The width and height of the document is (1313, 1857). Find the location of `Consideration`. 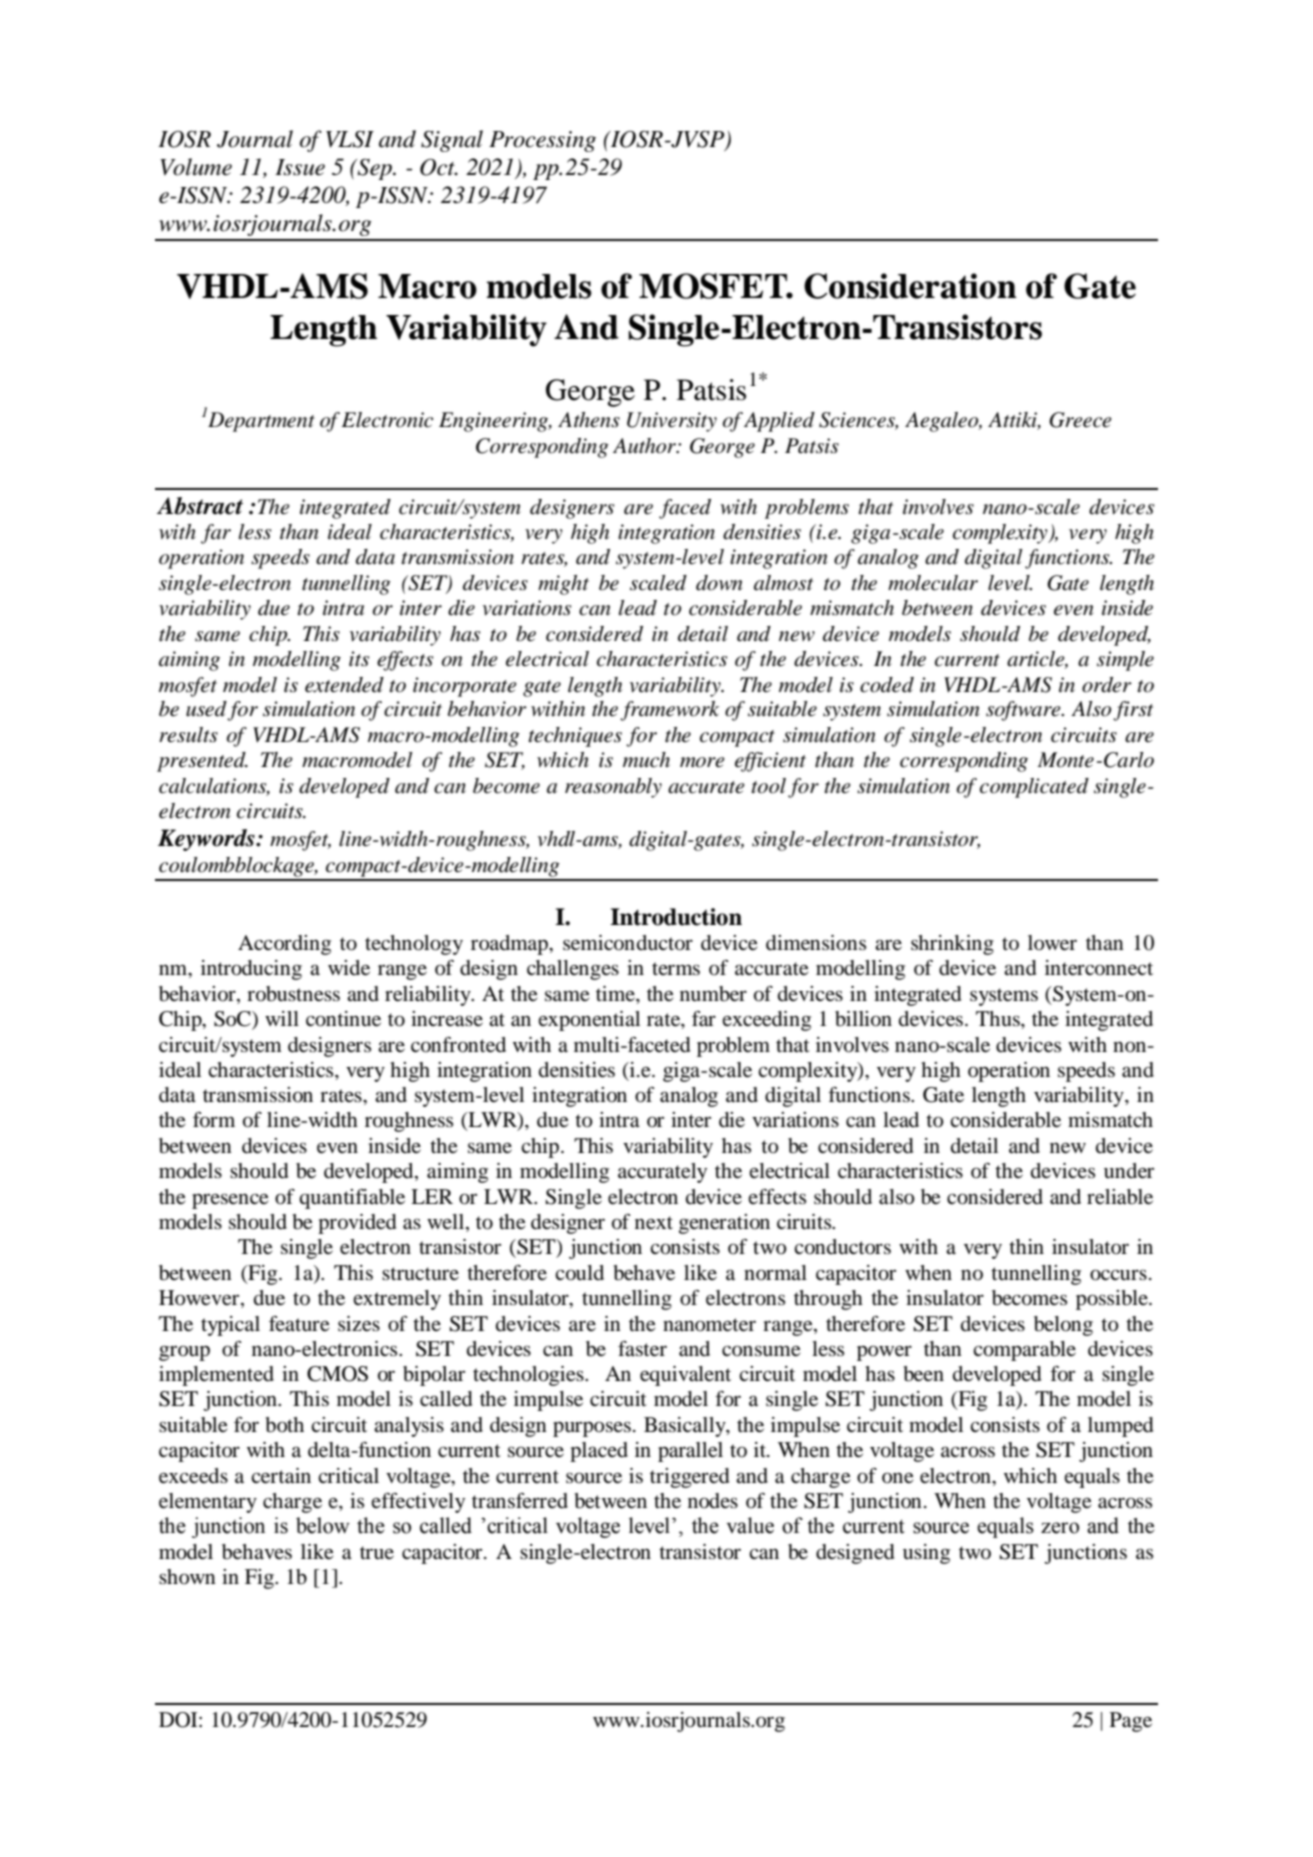

Consideration is located at coordinates (910, 286).
